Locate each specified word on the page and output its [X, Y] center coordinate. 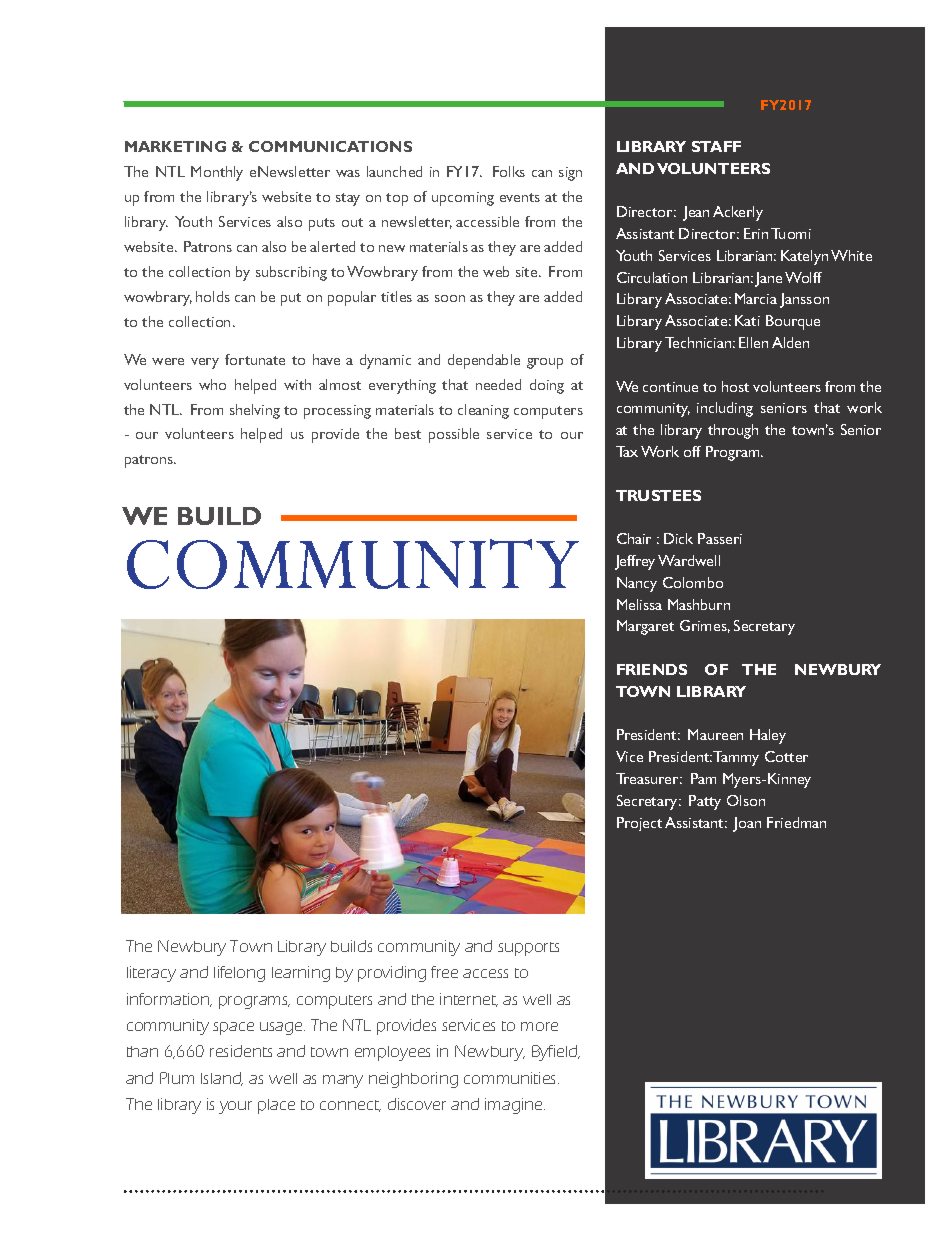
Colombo [693, 582]
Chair [634, 538]
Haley [768, 736]
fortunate [255, 359]
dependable [484, 361]
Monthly [217, 173]
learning [301, 974]
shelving [255, 411]
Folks [509, 171]
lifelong [239, 974]
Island [222, 1079]
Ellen [753, 342]
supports [528, 949]
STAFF [716, 146]
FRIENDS [652, 669]
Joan [747, 824]
